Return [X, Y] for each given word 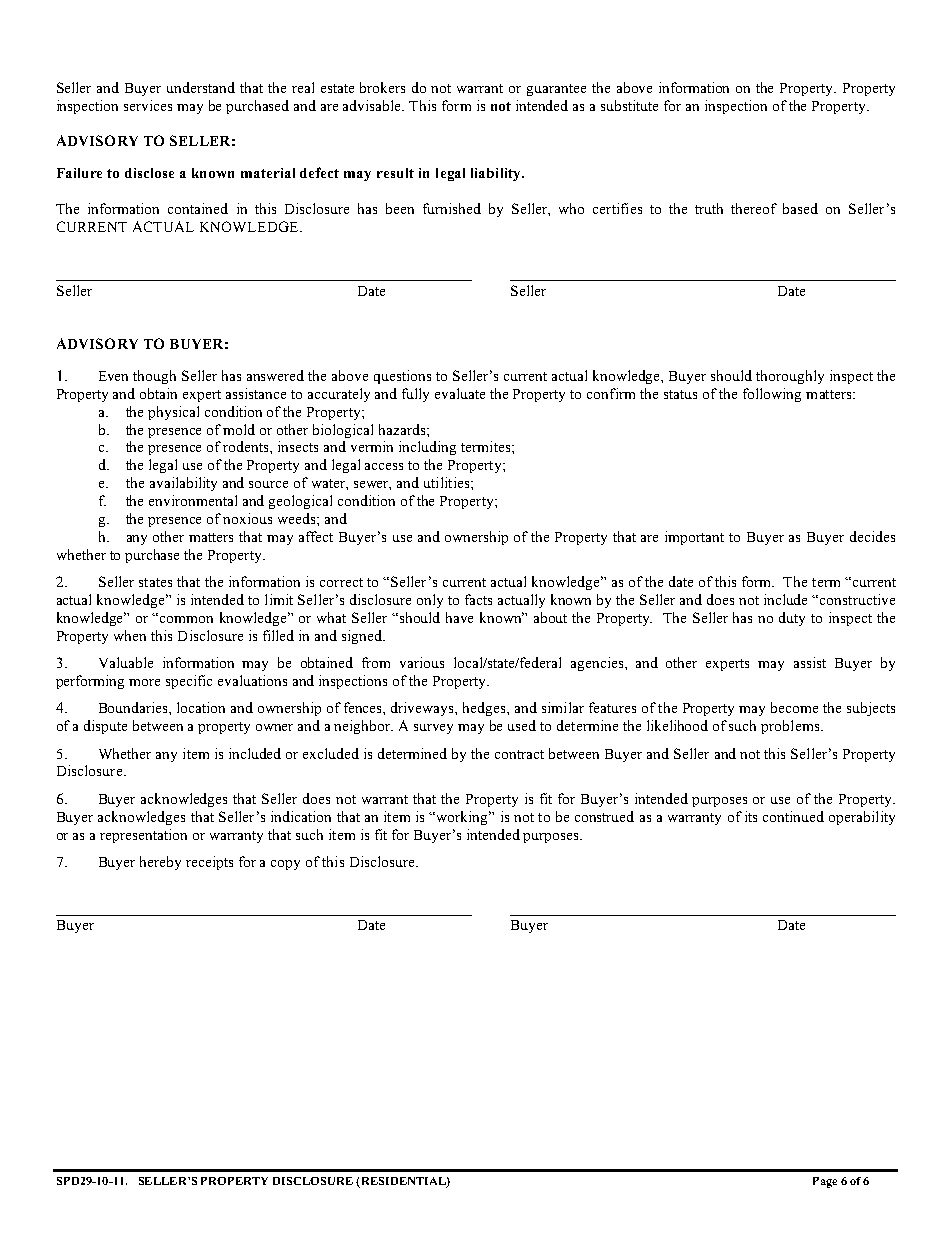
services [148, 105]
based [800, 208]
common [186, 619]
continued [793, 816]
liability [497, 174]
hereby [160, 863]
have [459, 617]
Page [825, 1182]
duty [792, 619]
